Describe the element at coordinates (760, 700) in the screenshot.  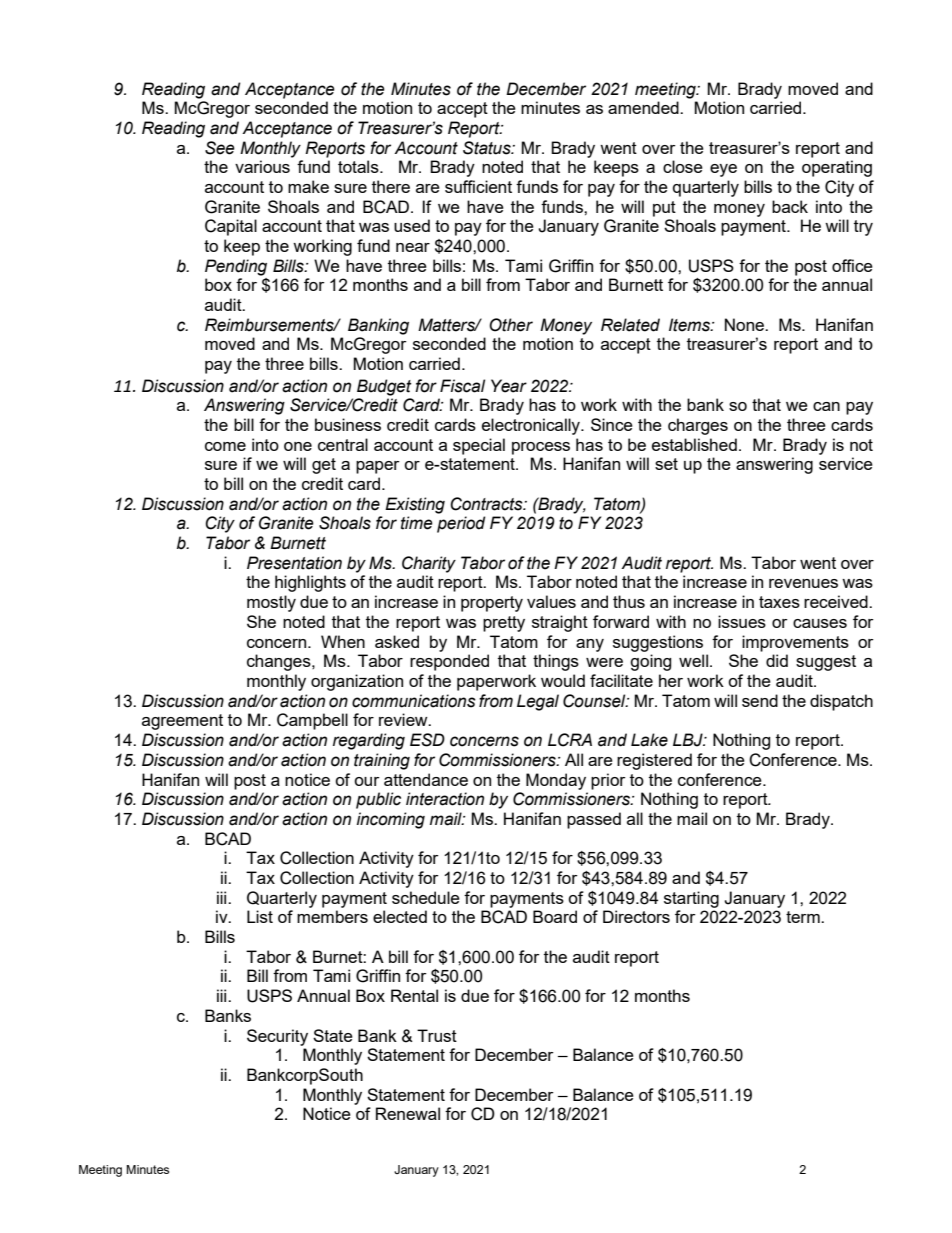
I see `send` at that location.
